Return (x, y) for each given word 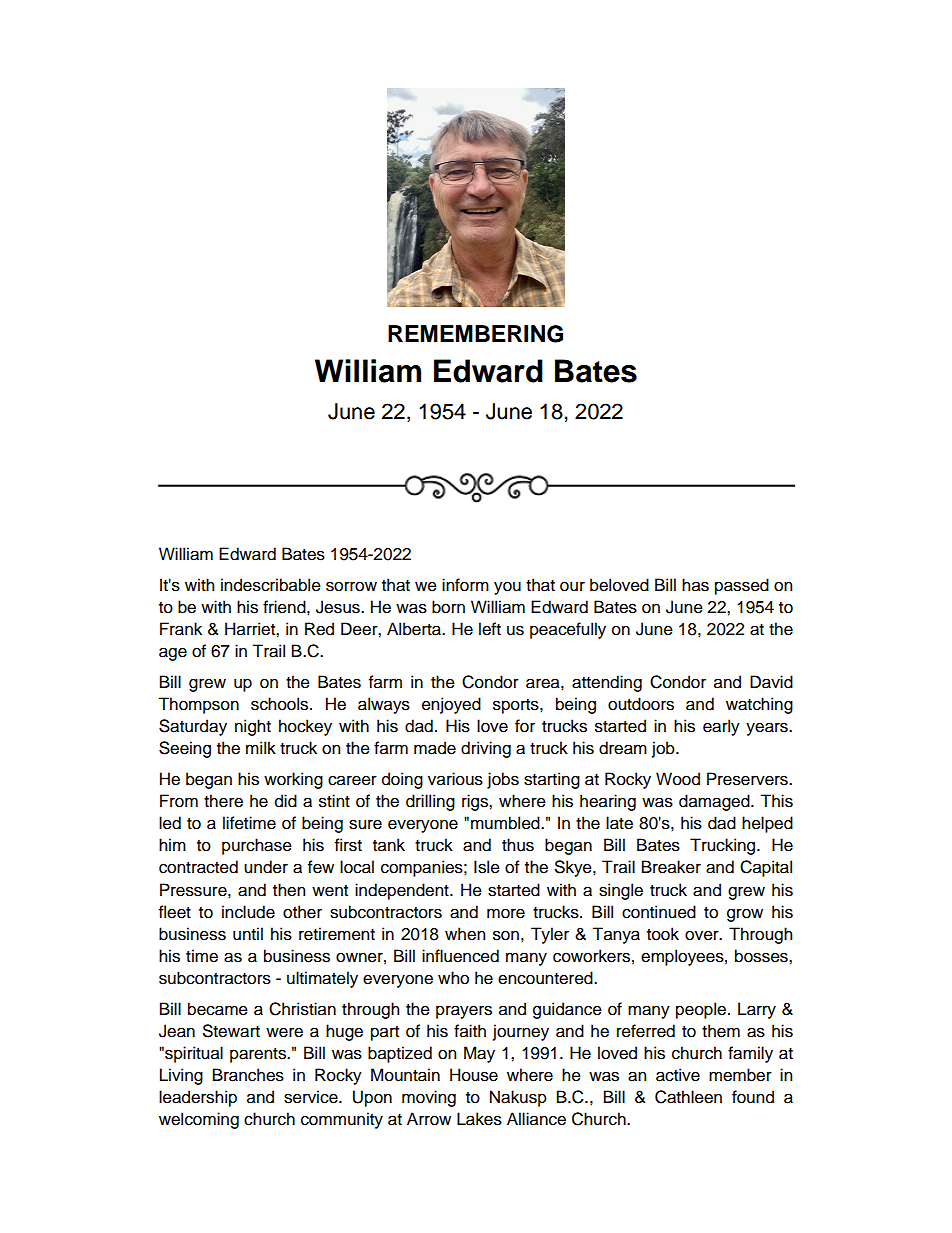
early (721, 727)
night (253, 727)
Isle (487, 867)
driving (486, 749)
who (453, 978)
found (753, 1097)
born (448, 607)
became (218, 1009)
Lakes (479, 1119)
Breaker (671, 867)
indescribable (271, 585)
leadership (198, 1098)
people (701, 1010)
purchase (257, 846)
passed (742, 586)
